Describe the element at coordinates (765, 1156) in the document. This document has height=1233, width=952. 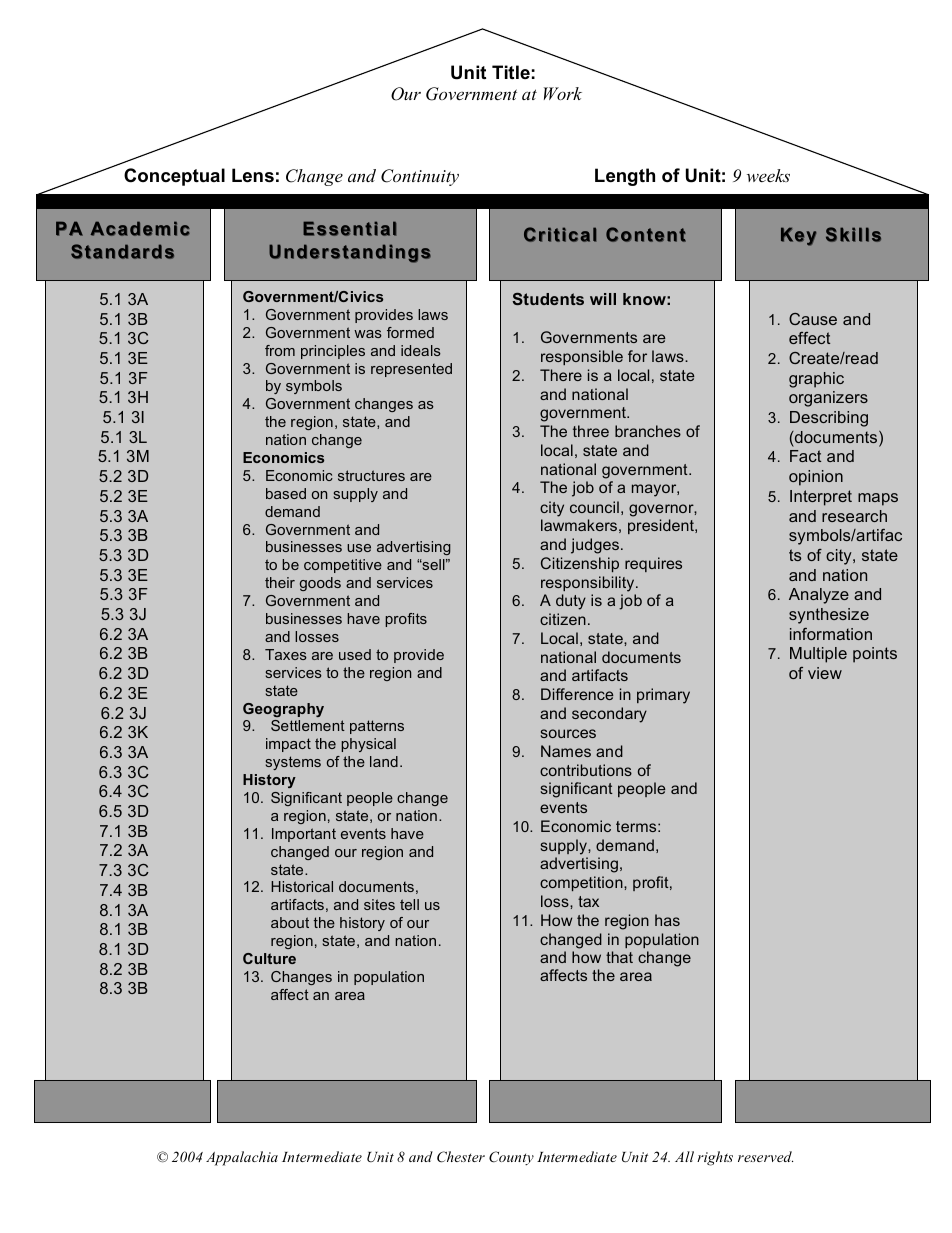
I see `reserved` at that location.
